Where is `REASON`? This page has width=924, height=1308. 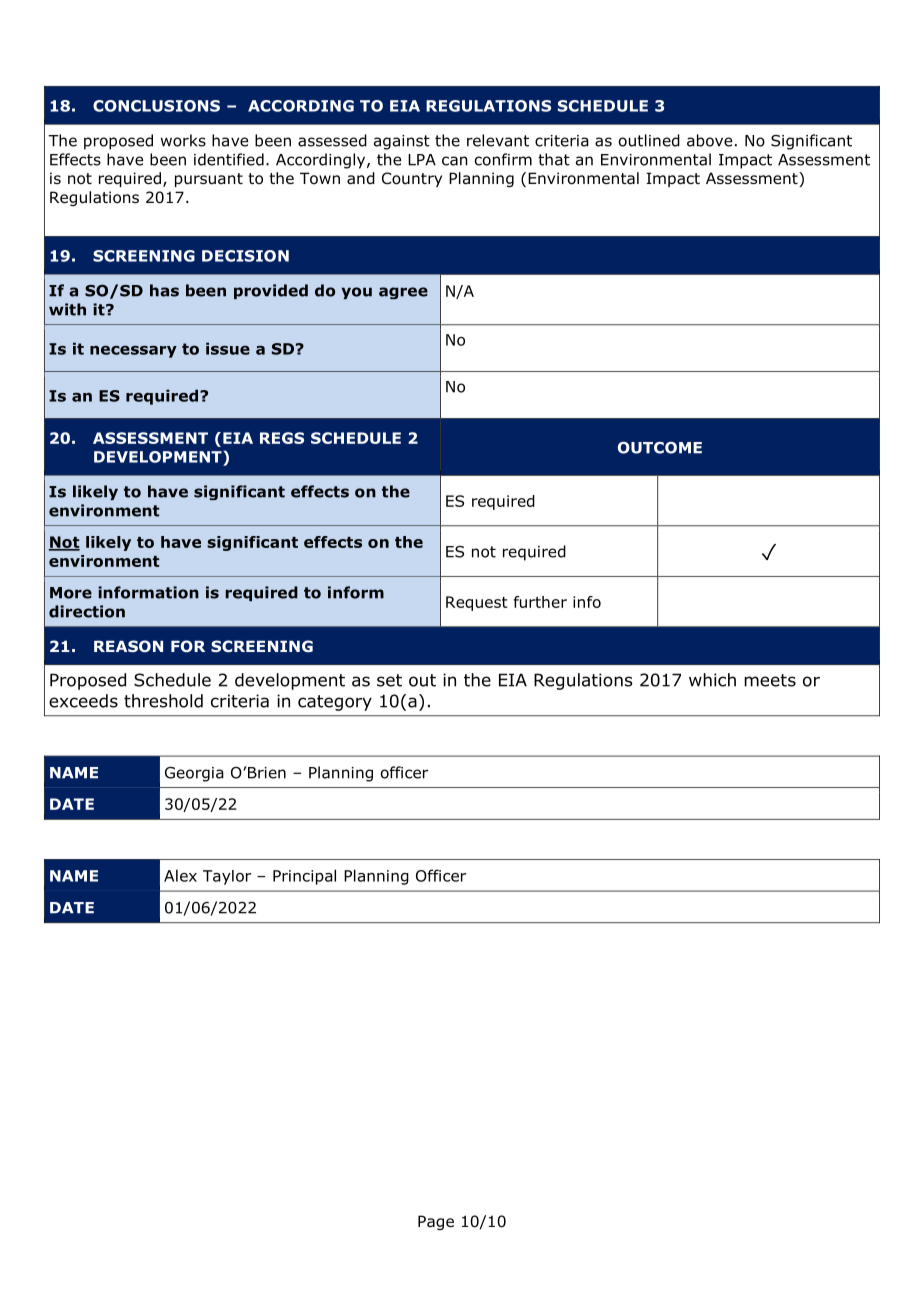 REASON is located at coordinates (128, 646).
